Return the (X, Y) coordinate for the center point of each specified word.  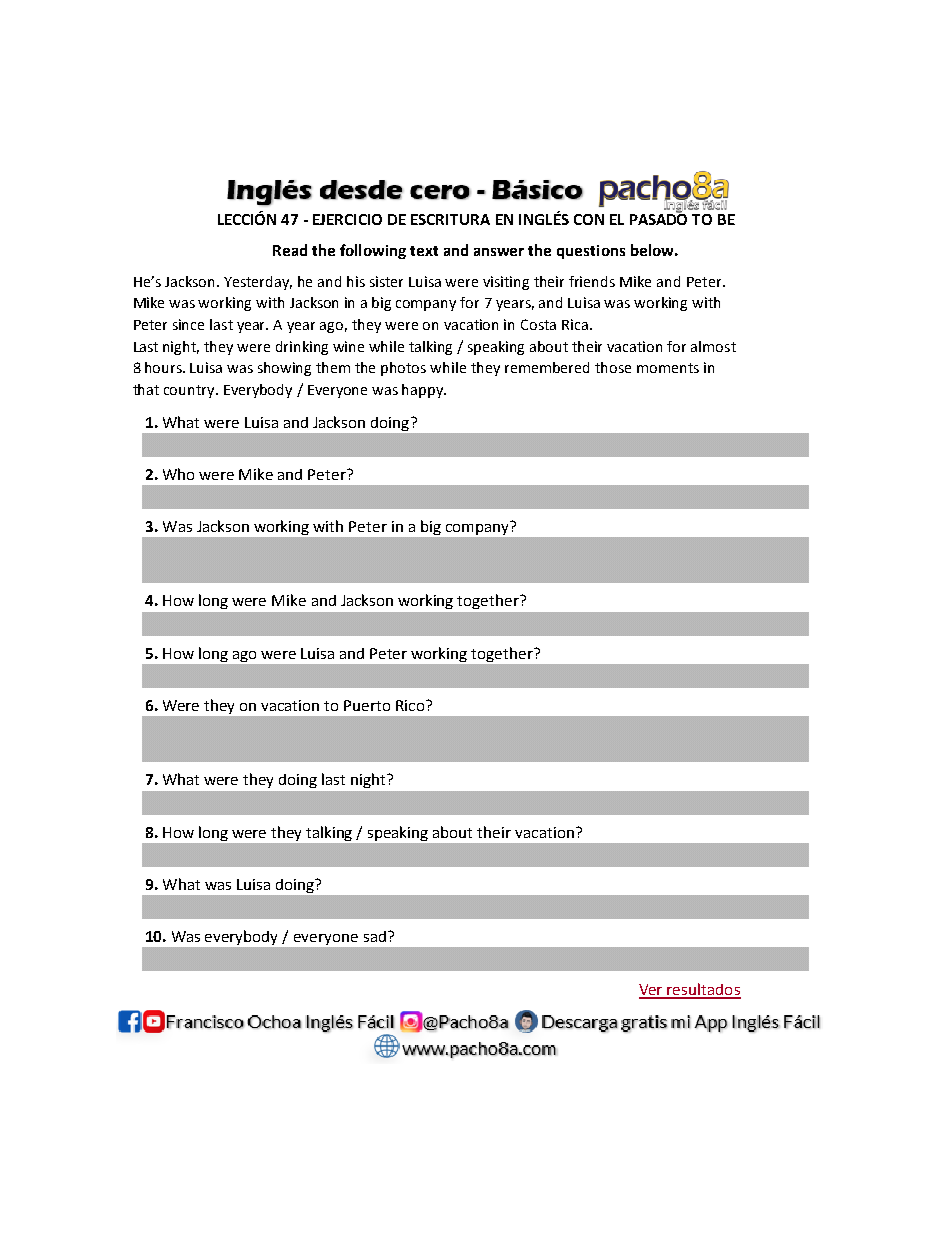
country (190, 391)
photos (403, 369)
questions (591, 252)
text (424, 251)
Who (178, 474)
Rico (410, 705)
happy (424, 391)
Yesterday (258, 283)
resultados (703, 990)
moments (668, 368)
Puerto (367, 705)
